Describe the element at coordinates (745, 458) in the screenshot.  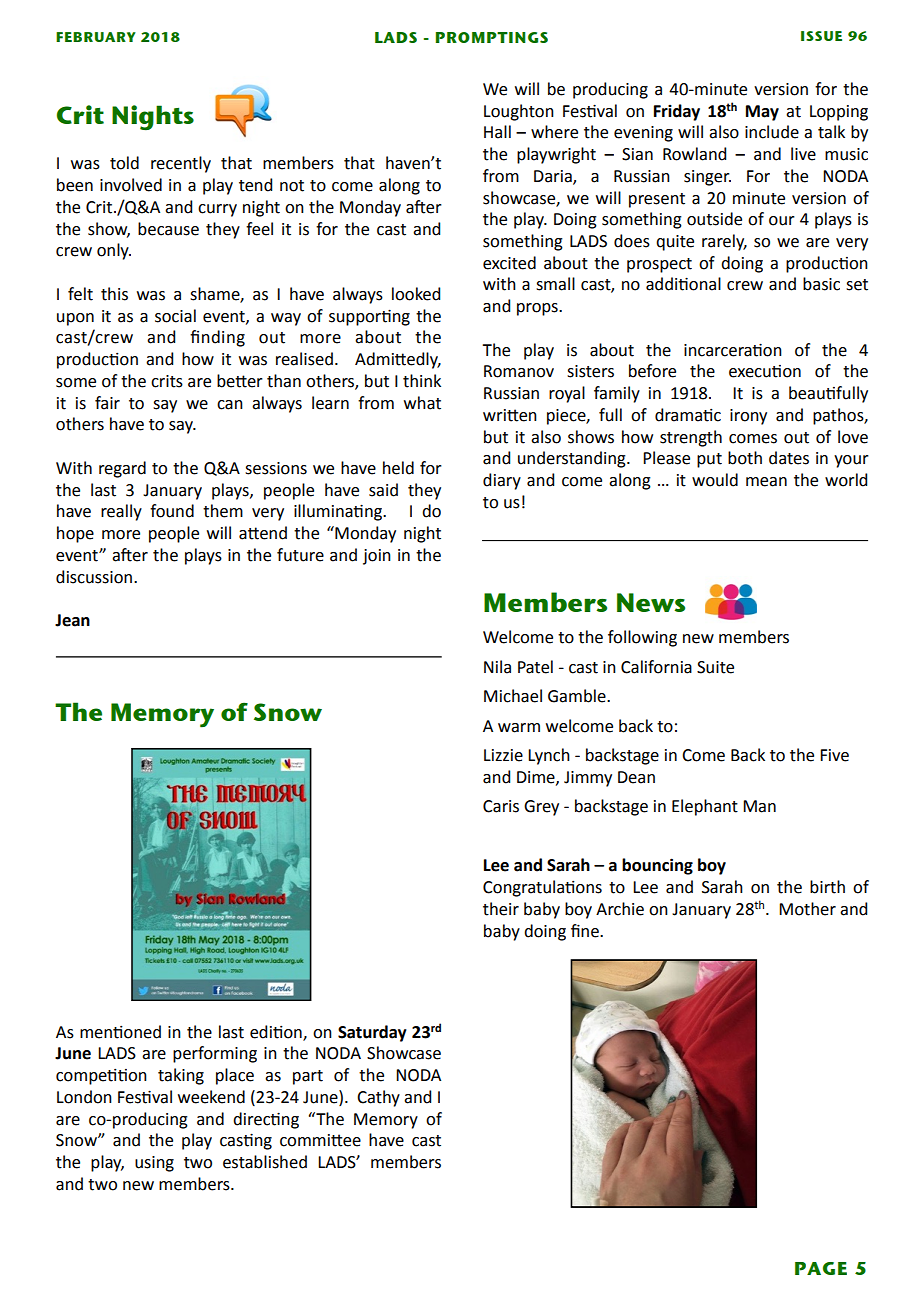
I see `both` at that location.
